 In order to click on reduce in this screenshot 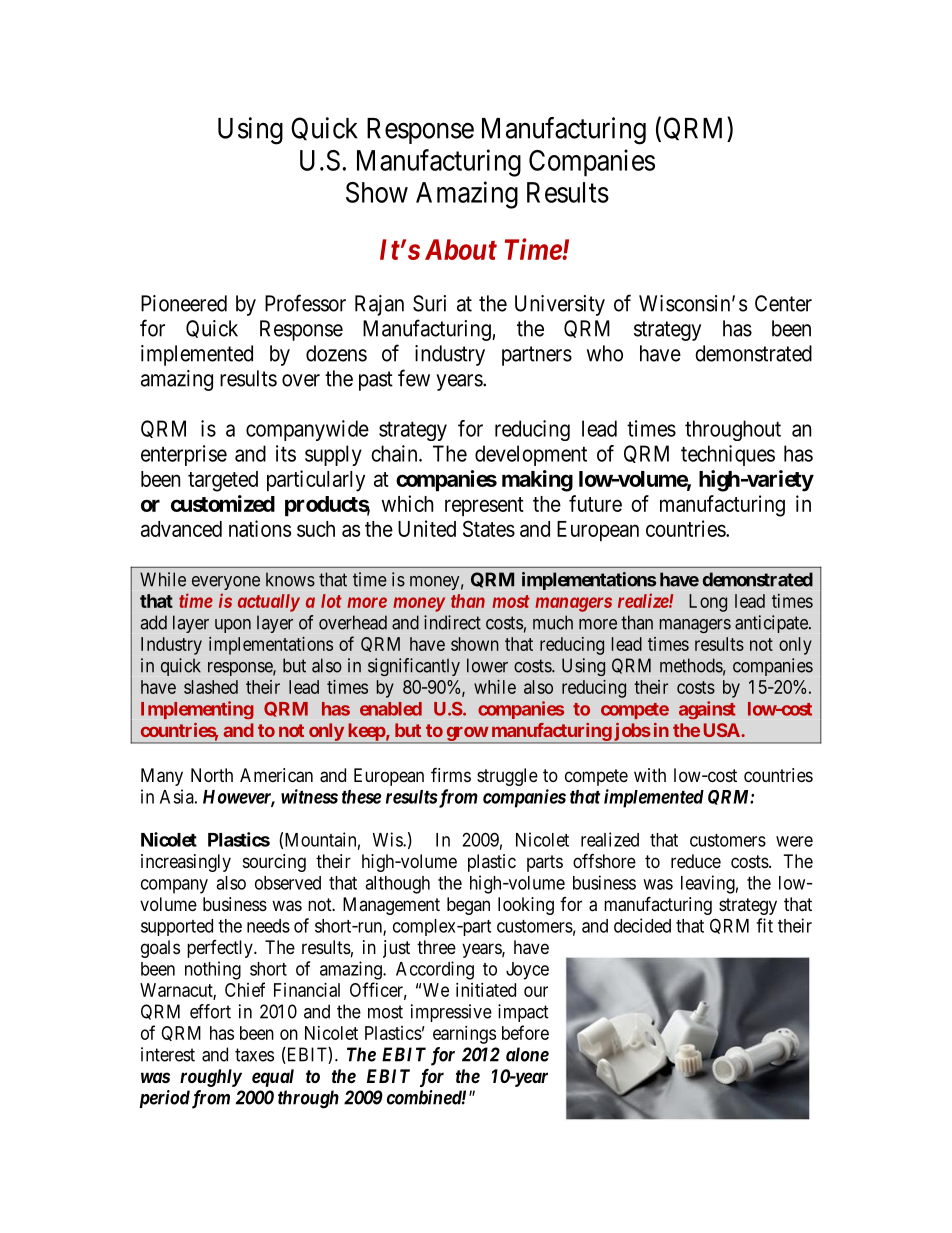, I will do `click(696, 861)`.
